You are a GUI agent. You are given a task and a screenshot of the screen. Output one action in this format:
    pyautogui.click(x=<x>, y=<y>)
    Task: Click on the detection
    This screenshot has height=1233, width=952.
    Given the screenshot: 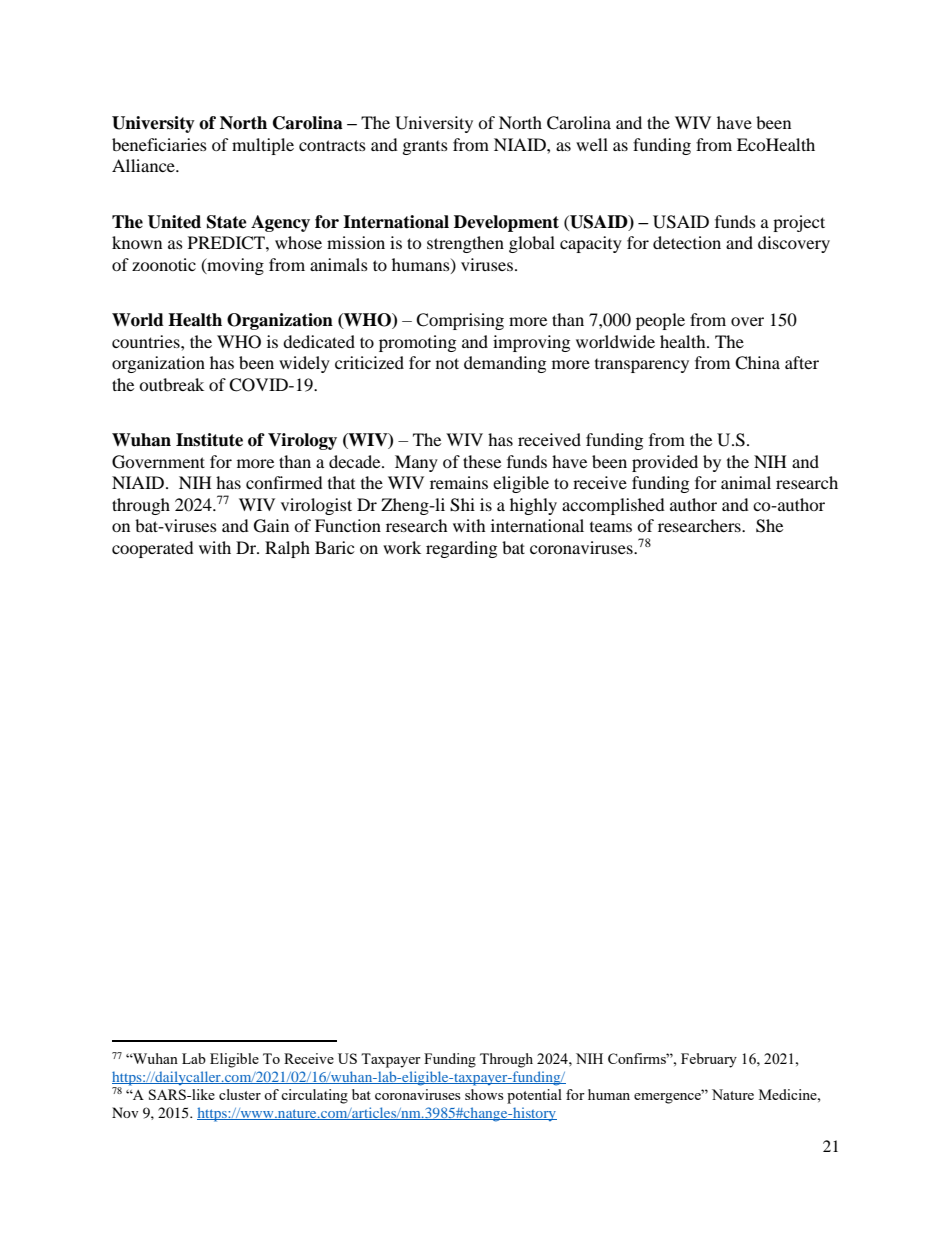 What is the action you would take?
    pyautogui.click(x=687, y=242)
